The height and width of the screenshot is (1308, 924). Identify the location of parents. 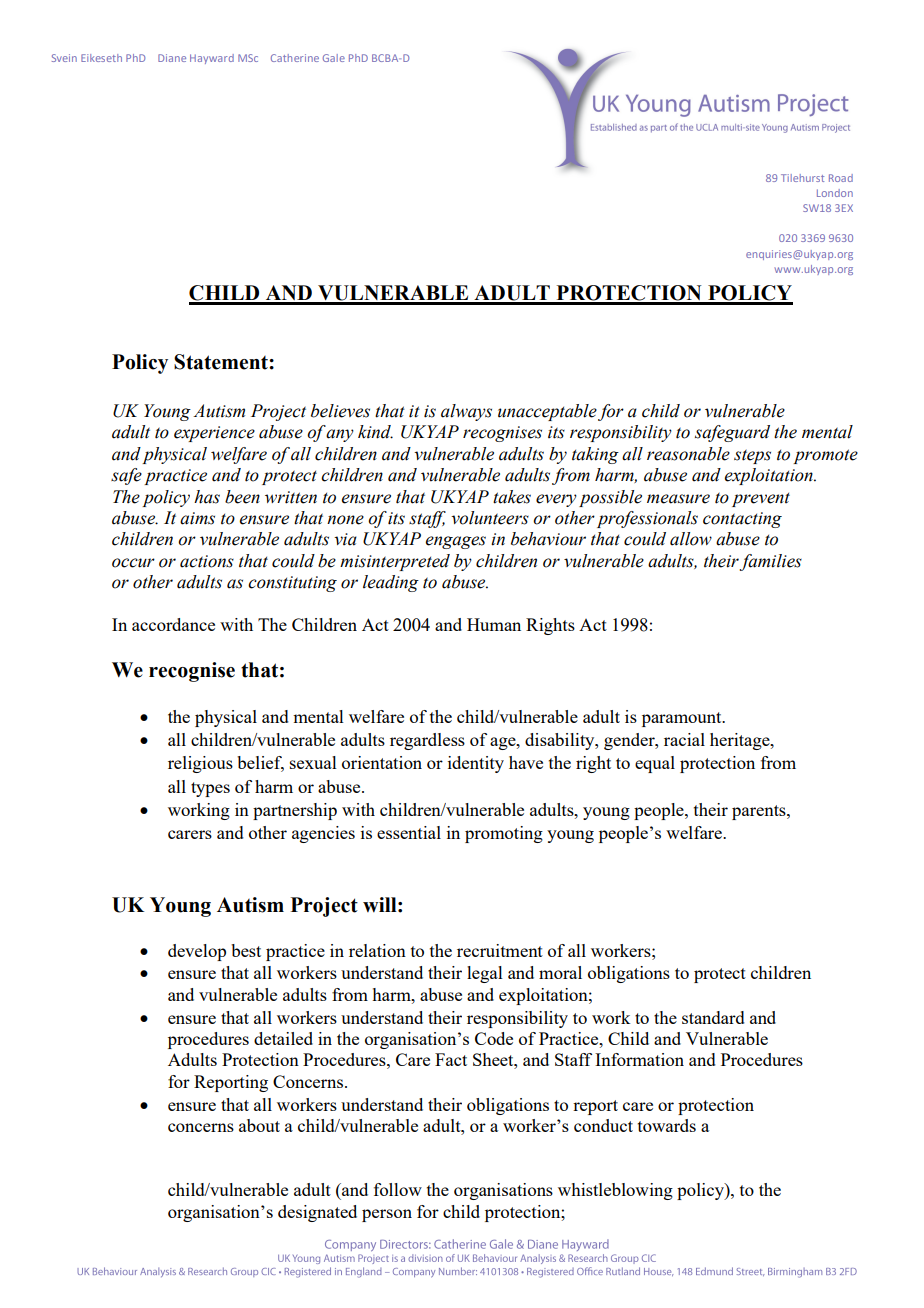
(760, 812).
